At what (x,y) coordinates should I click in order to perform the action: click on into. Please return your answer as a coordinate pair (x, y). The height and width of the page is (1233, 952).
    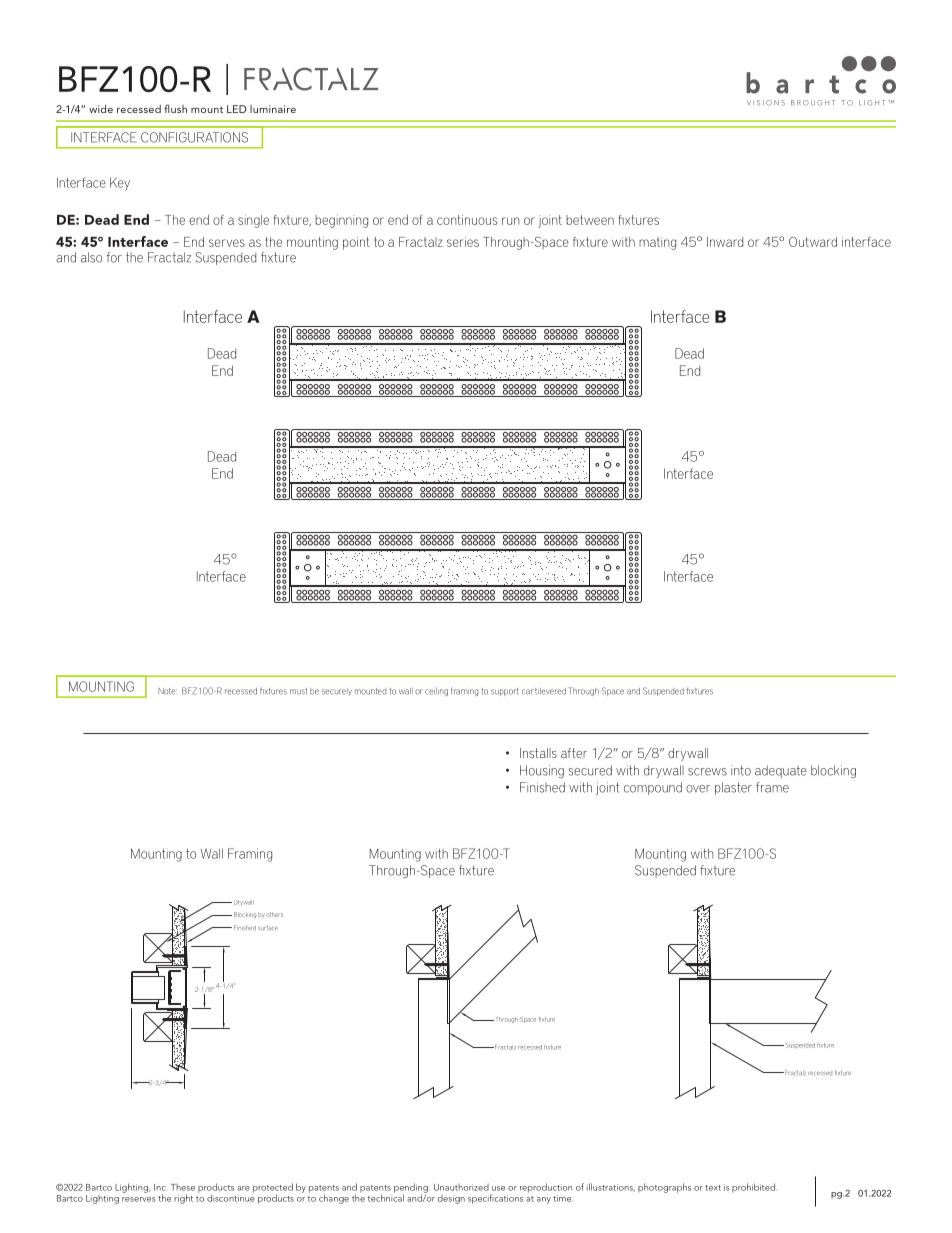
    Looking at the image, I should click on (741, 770).
